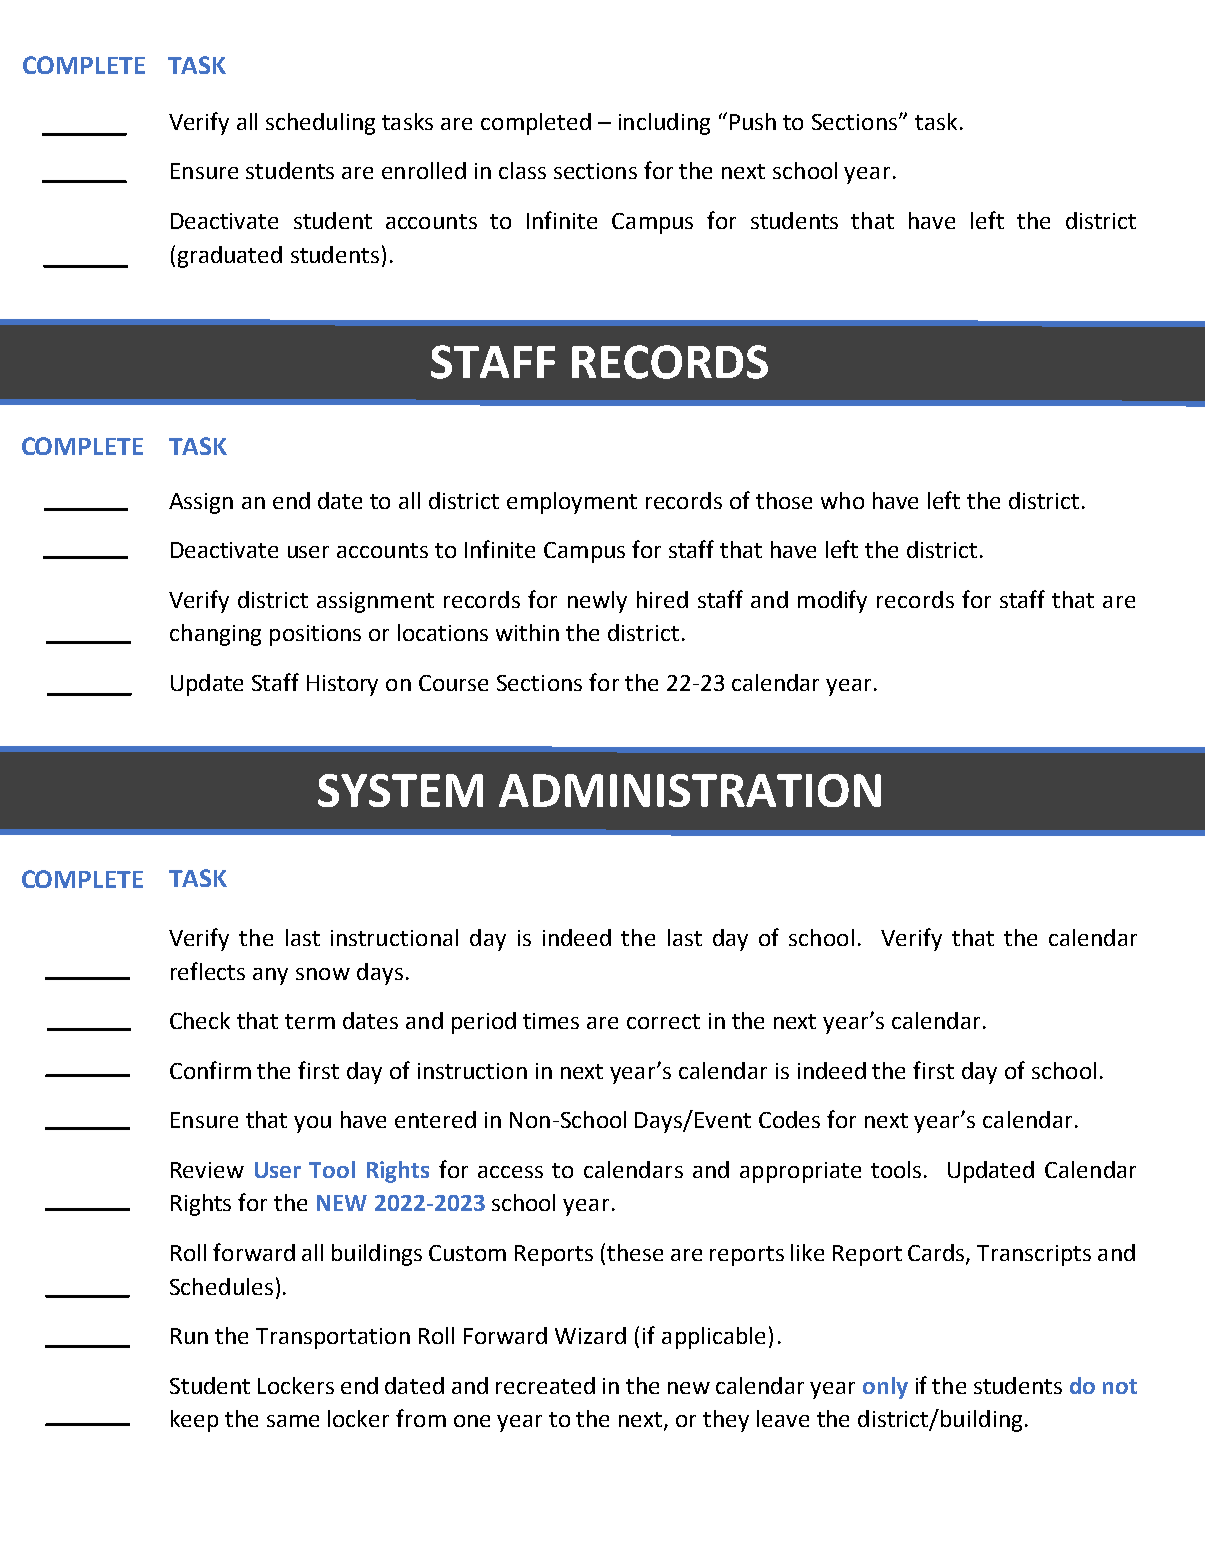 Image resolution: width=1205 pixels, height=1559 pixels. What do you see at coordinates (713, 1338) in the screenshot?
I see `applicable` at bounding box center [713, 1338].
